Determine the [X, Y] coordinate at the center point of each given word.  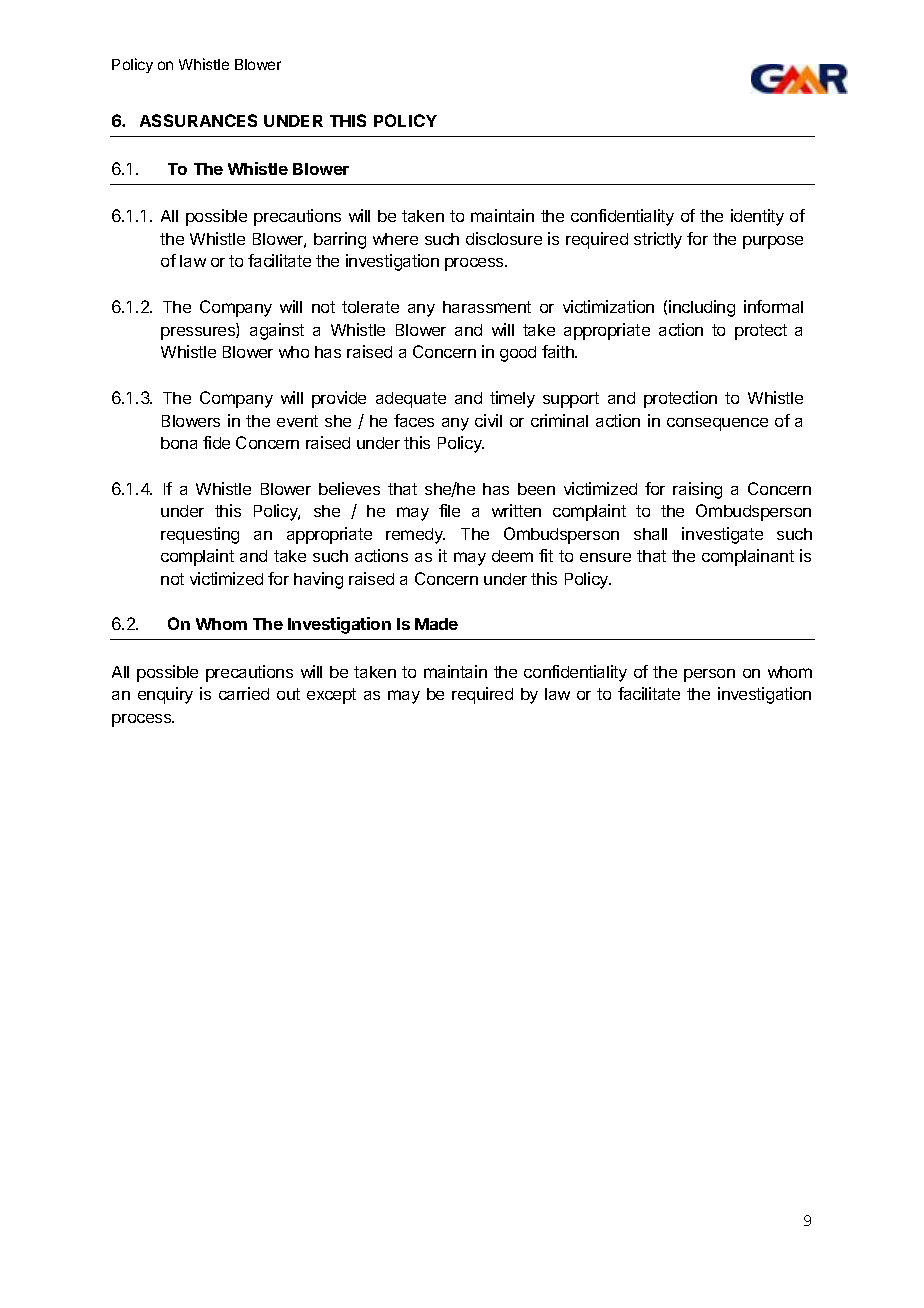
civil [488, 420]
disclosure [504, 238]
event [297, 421]
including [702, 308]
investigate [722, 535]
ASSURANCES [198, 120]
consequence [717, 424]
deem [512, 556]
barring [340, 240]
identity [757, 217]
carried [244, 693]
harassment [487, 307]
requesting [200, 535]
